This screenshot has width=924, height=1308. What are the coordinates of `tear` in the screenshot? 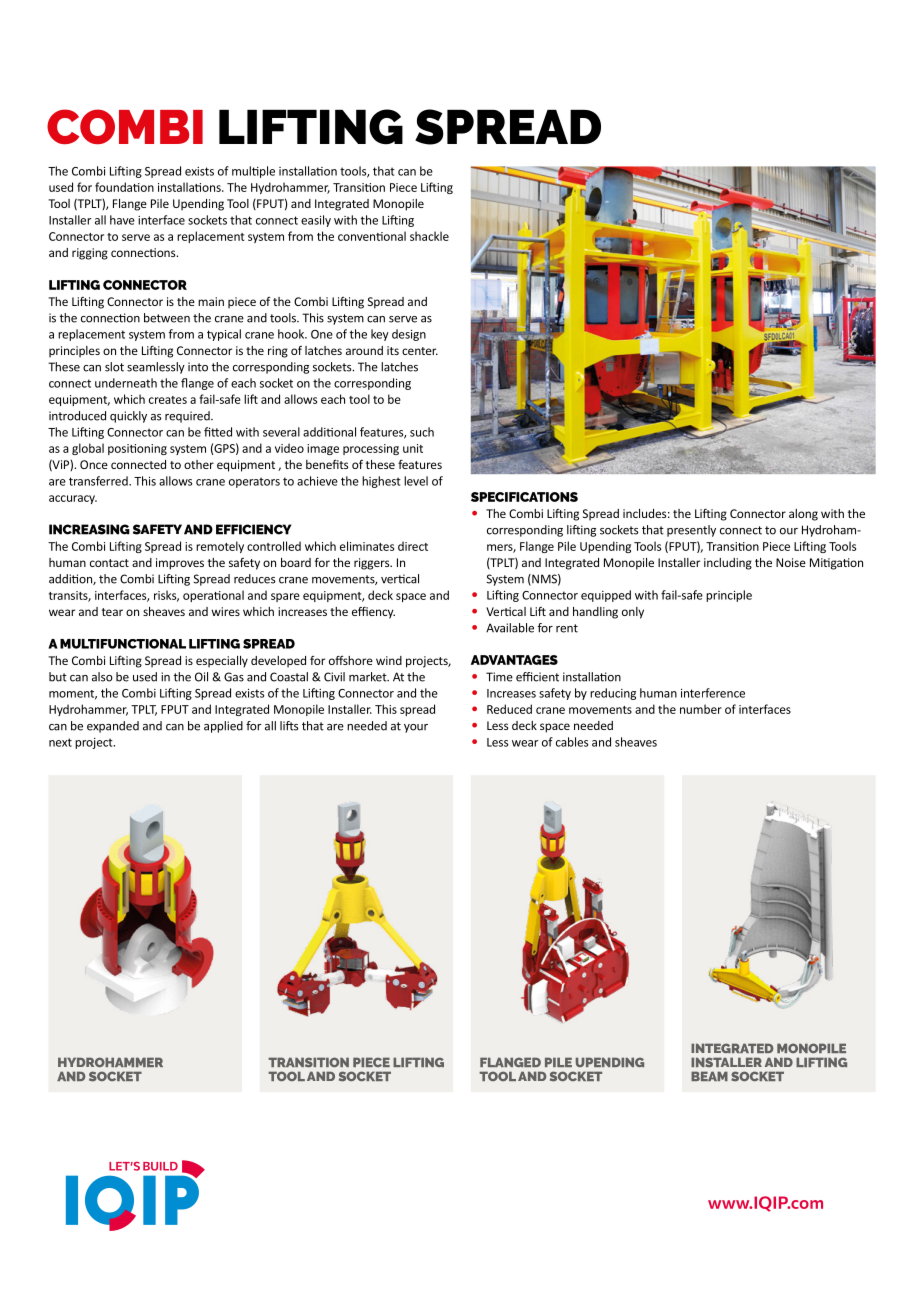 It's located at (112, 612).
